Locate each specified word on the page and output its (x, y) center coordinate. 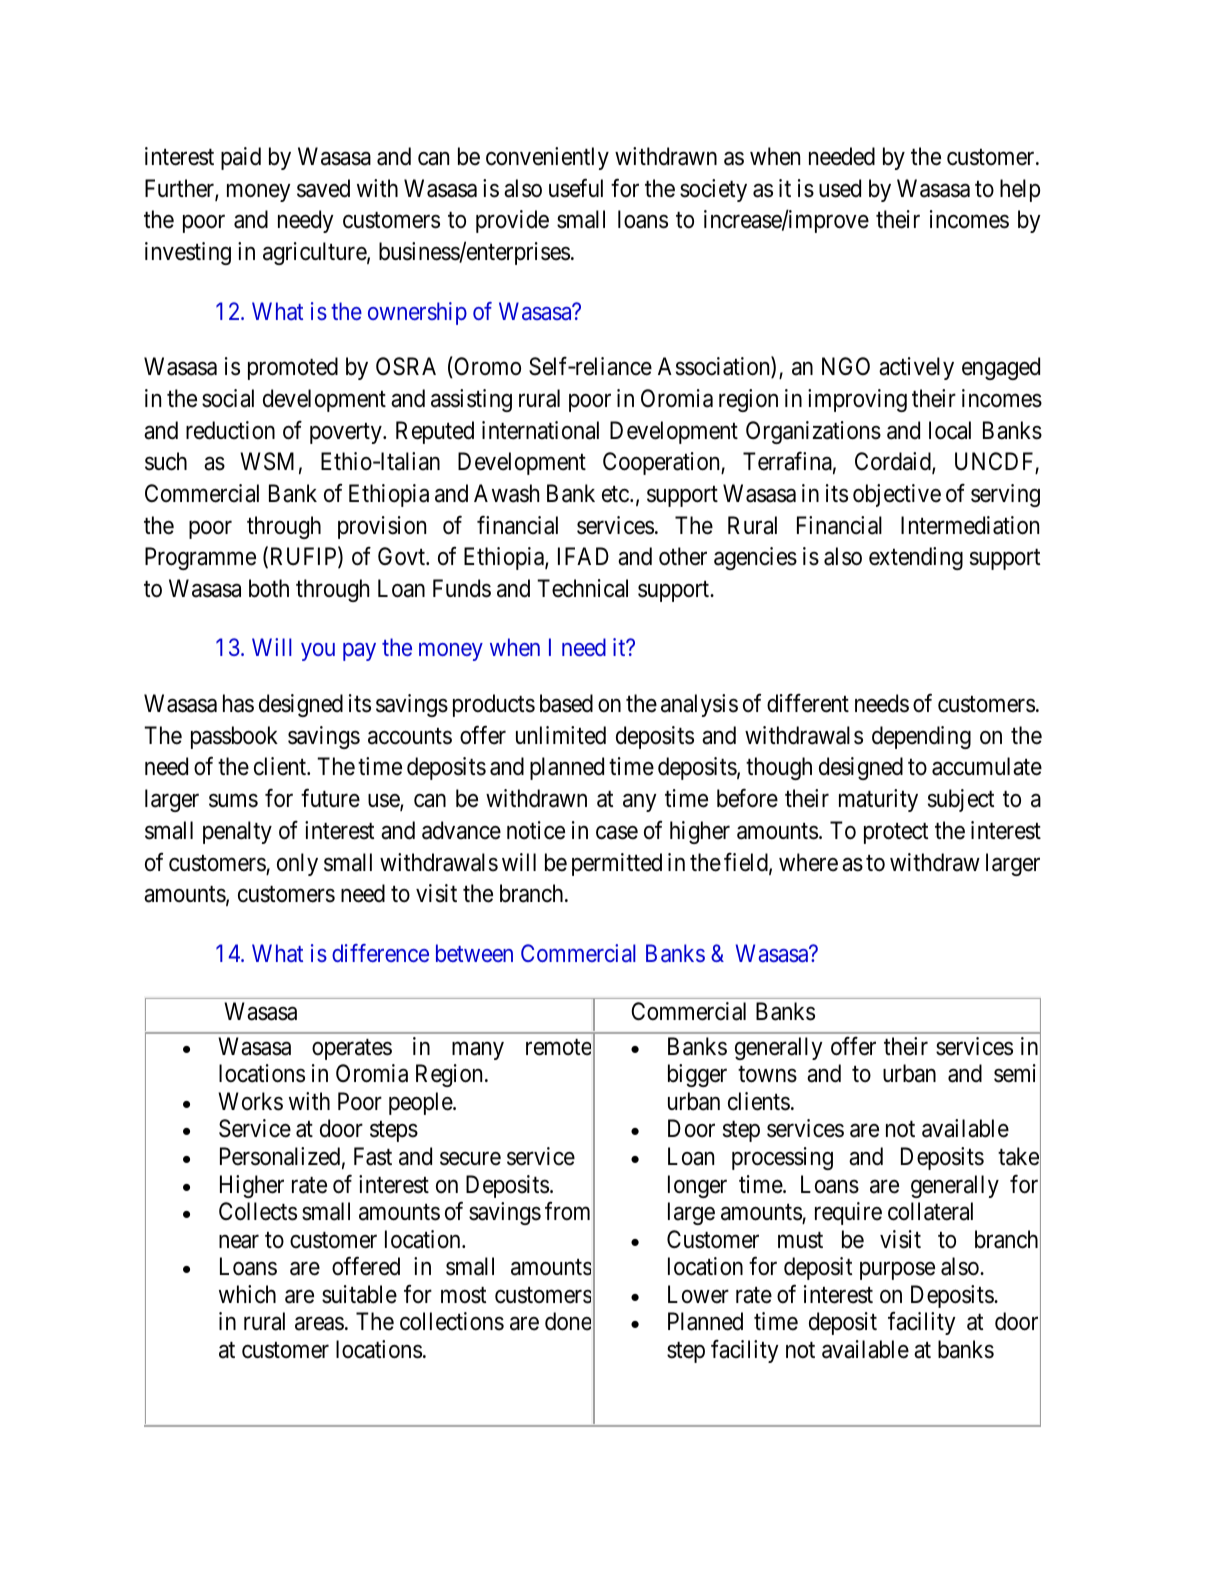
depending (921, 737)
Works (250, 1101)
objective (897, 495)
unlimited (561, 735)
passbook (234, 737)
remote (558, 1047)
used (840, 188)
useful (576, 188)
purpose (897, 1271)
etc (615, 494)
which (247, 1294)
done (568, 1321)
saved (323, 188)
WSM (267, 461)
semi (1015, 1073)
